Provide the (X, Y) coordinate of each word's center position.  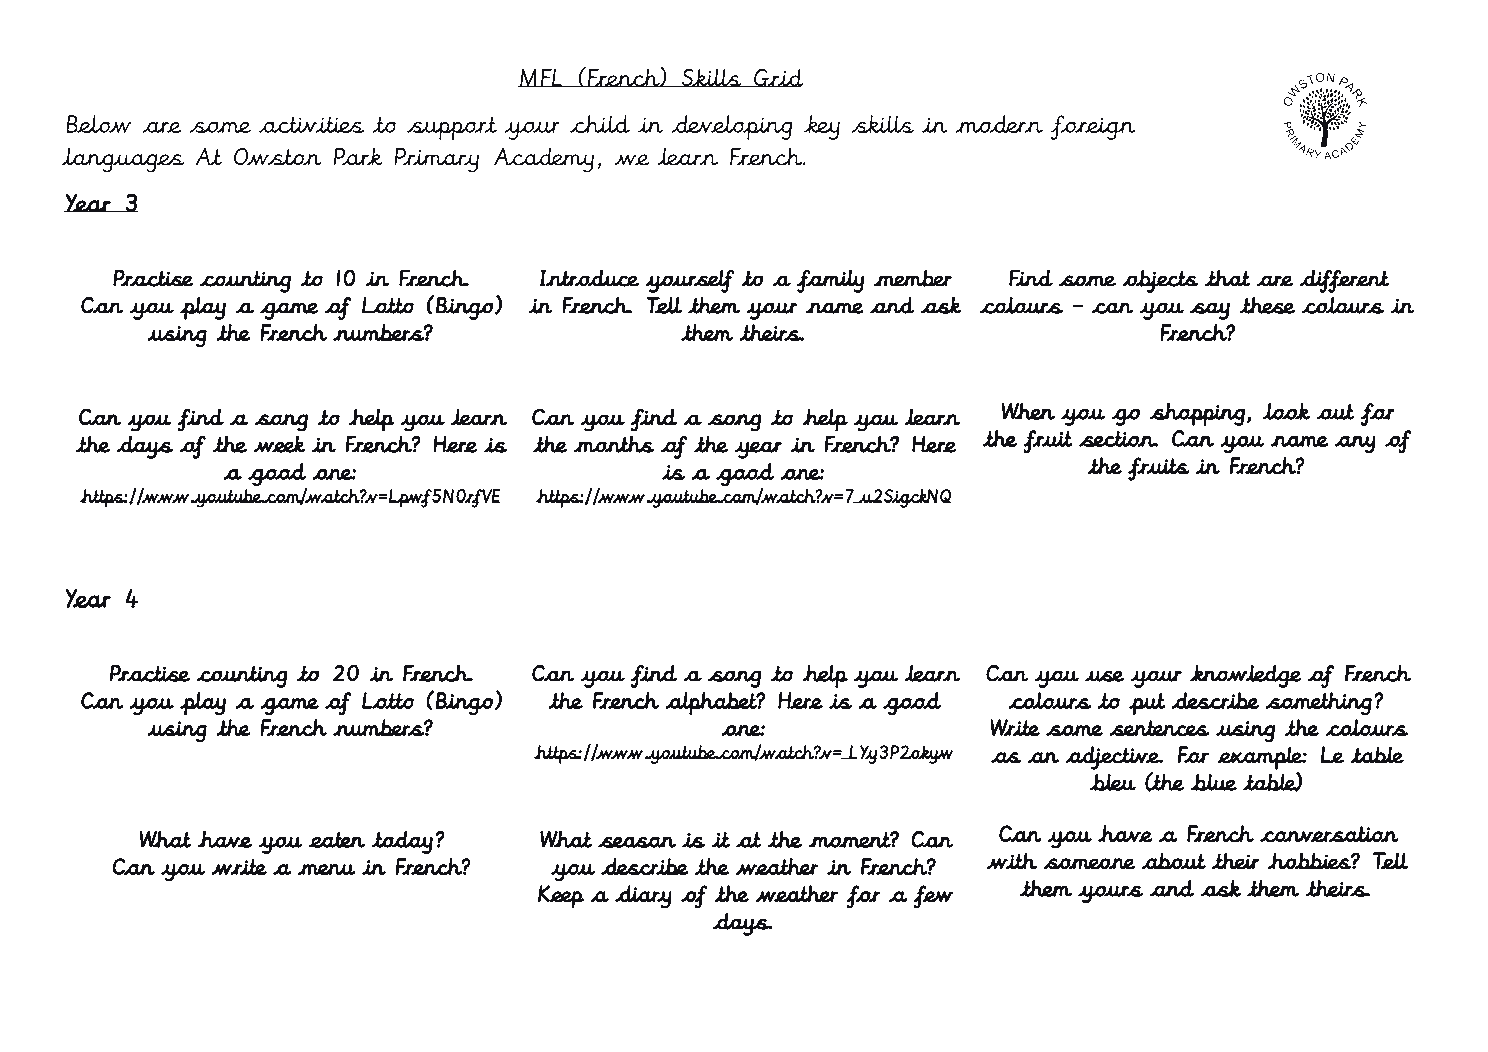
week (279, 444)
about (1174, 861)
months (614, 444)
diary (643, 896)
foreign (1093, 127)
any (1355, 444)
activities (312, 124)
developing (731, 127)
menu (327, 869)
